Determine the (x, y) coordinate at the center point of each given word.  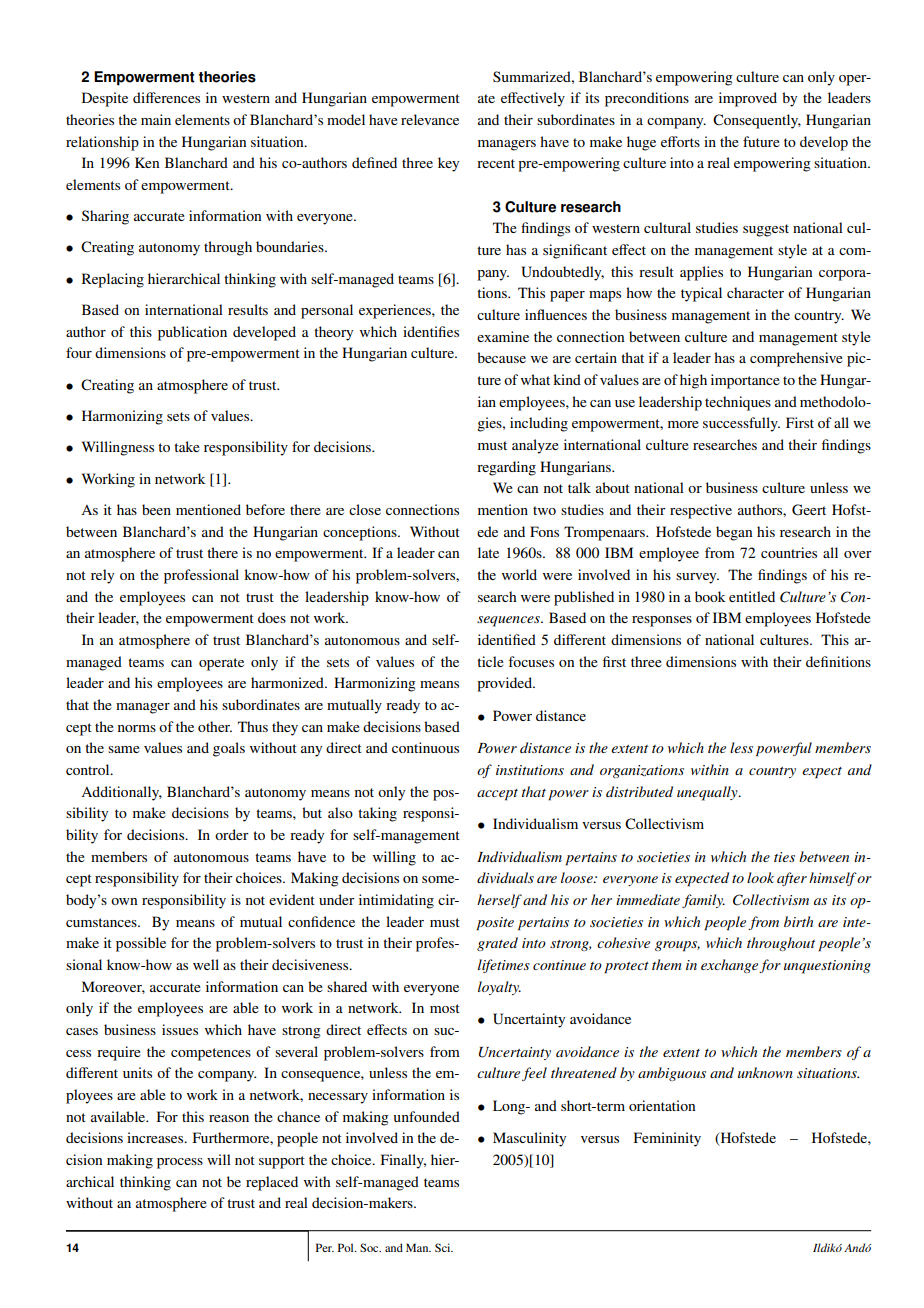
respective (701, 511)
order (232, 834)
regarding (506, 468)
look (760, 877)
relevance (430, 119)
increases (156, 1137)
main (156, 119)
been (156, 509)
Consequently (757, 121)
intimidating (396, 901)
